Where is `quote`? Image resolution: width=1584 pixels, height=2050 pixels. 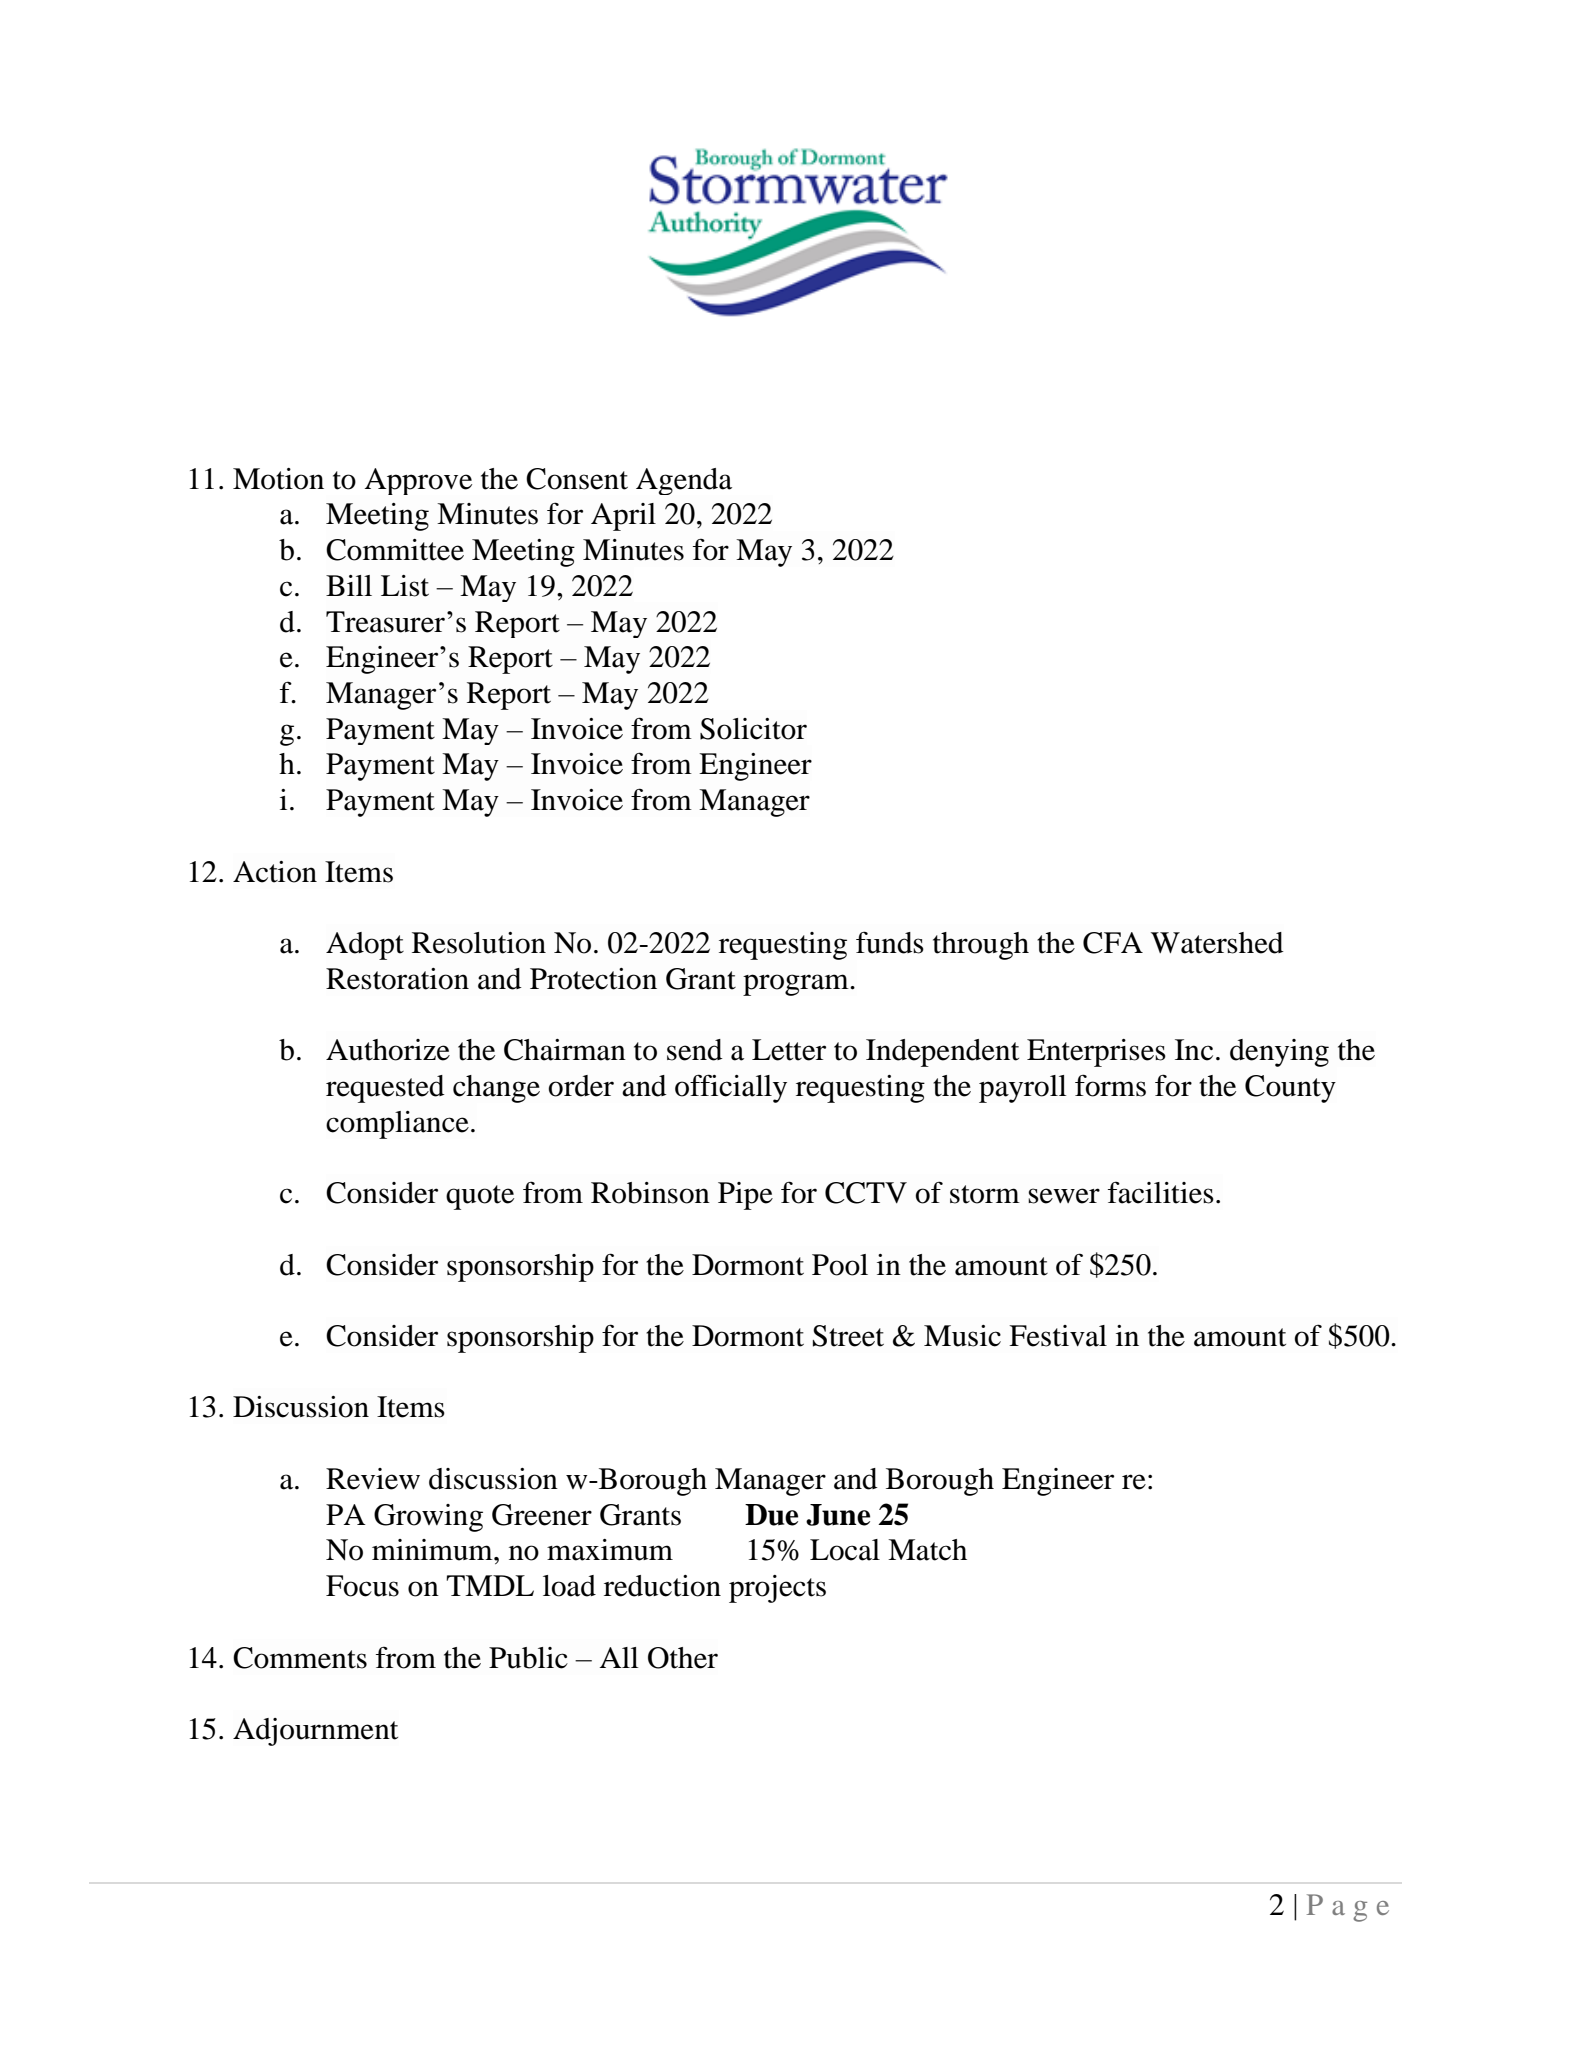
quote is located at coordinates (480, 1197).
